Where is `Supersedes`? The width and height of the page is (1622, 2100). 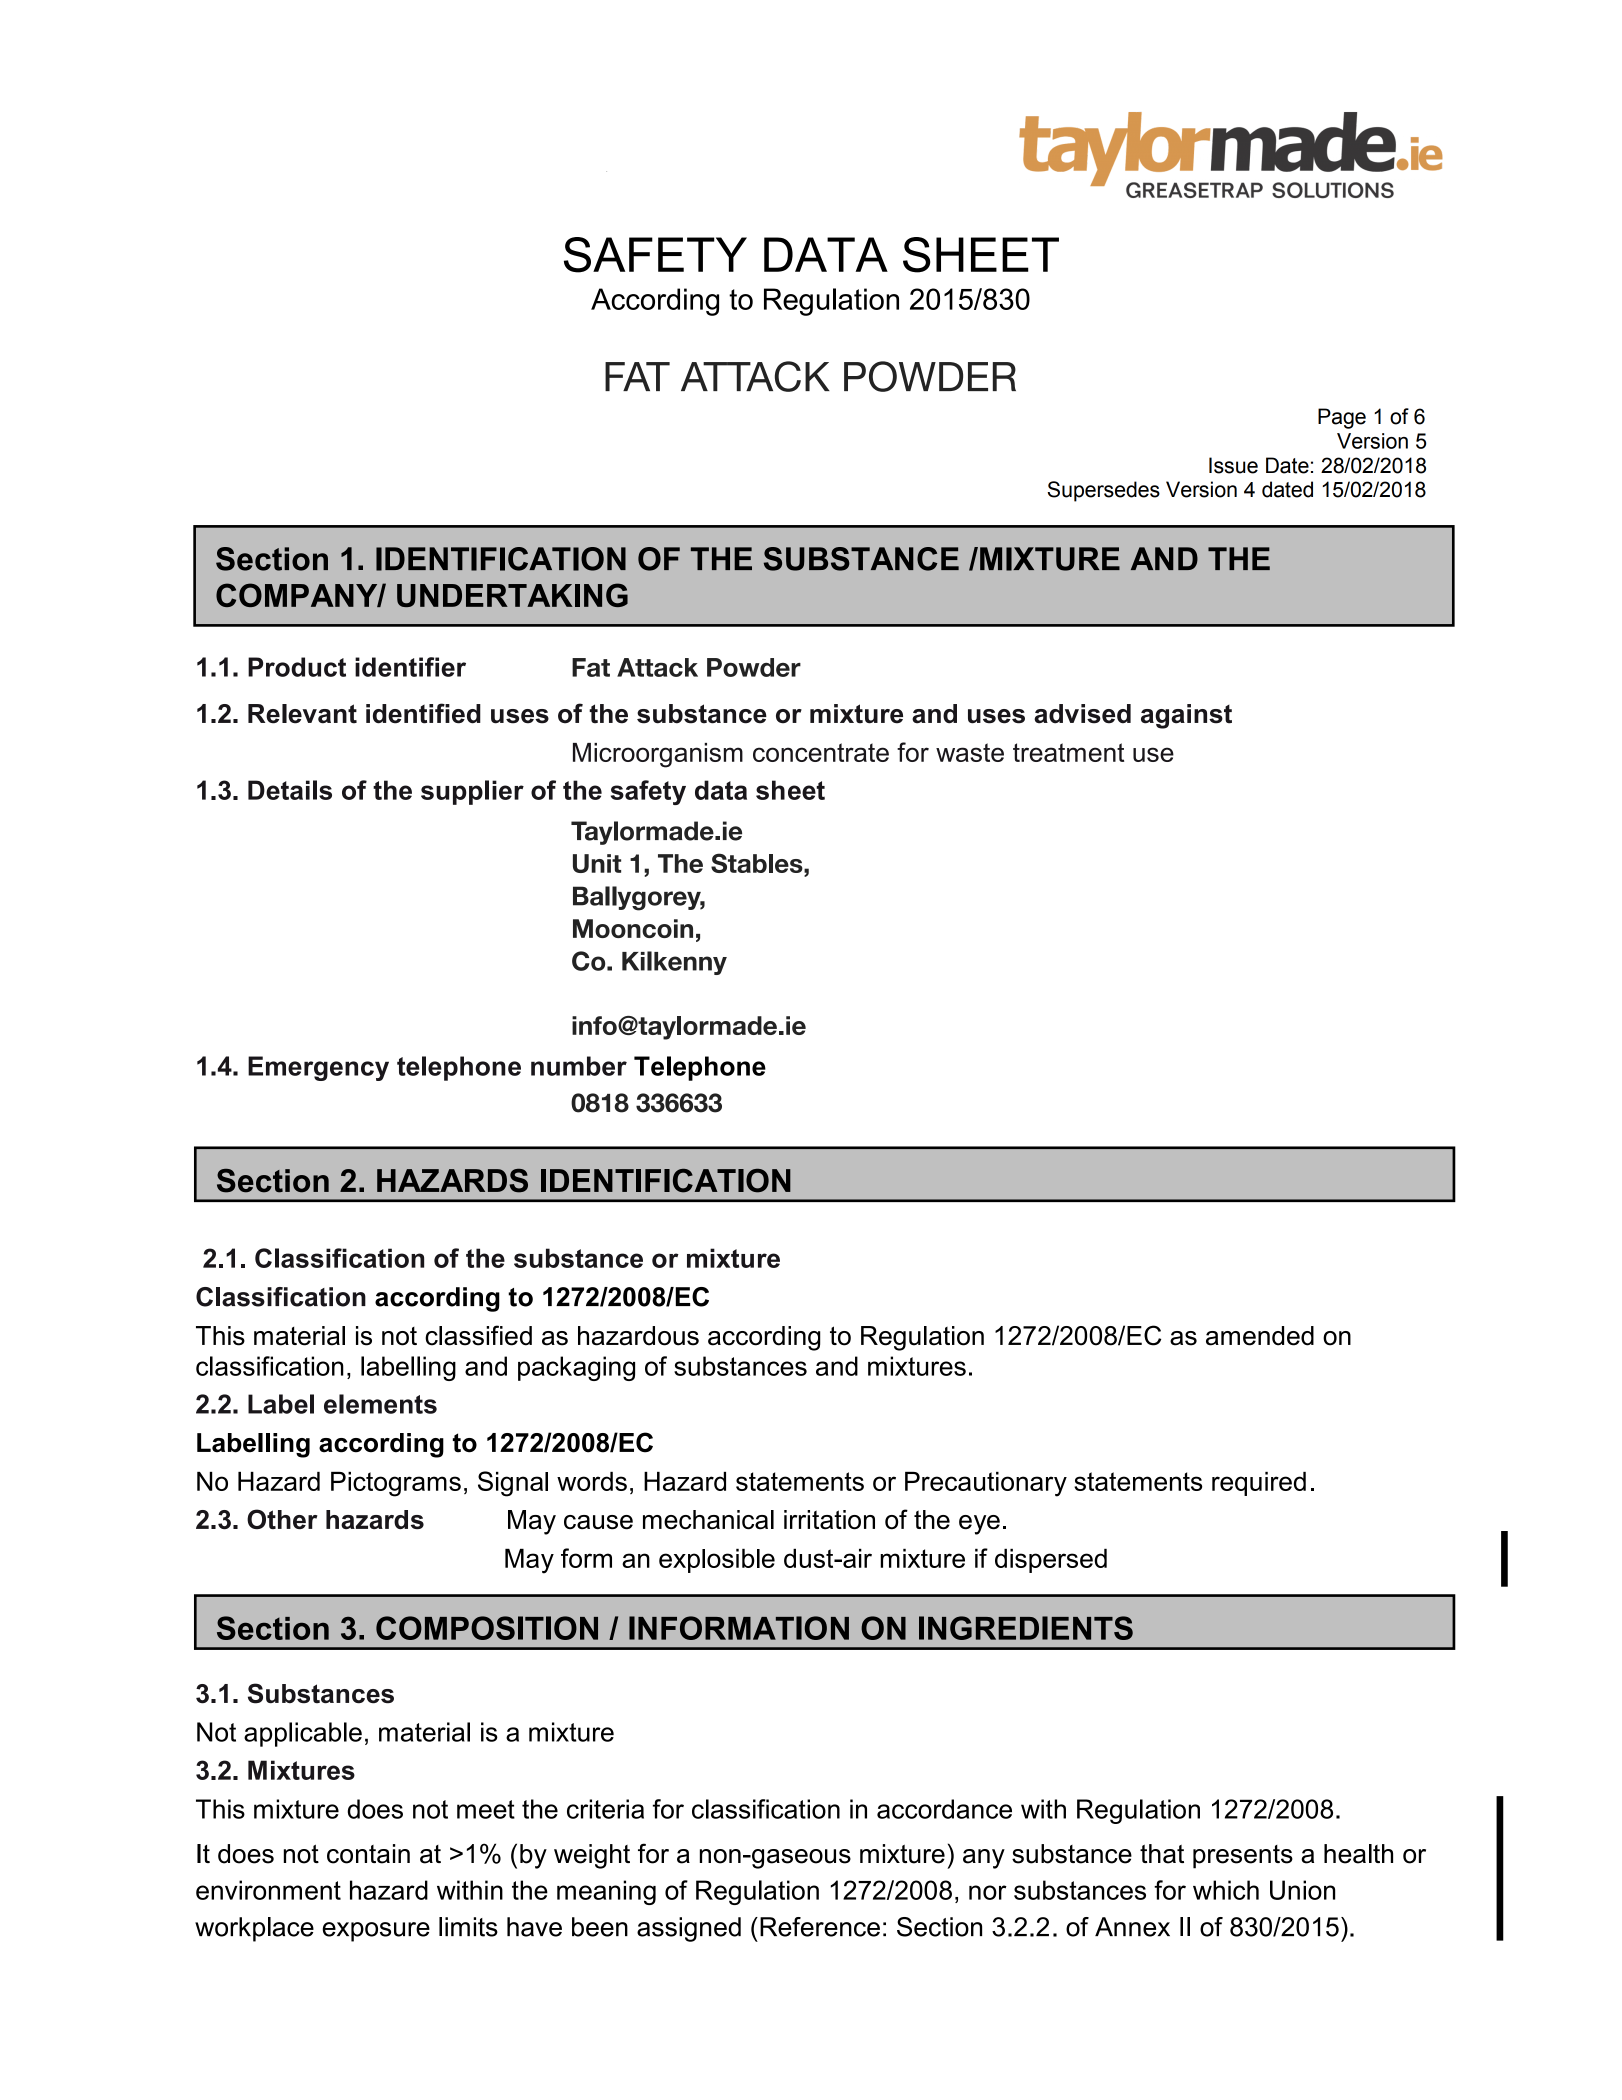 Supersedes is located at coordinates (1104, 491).
